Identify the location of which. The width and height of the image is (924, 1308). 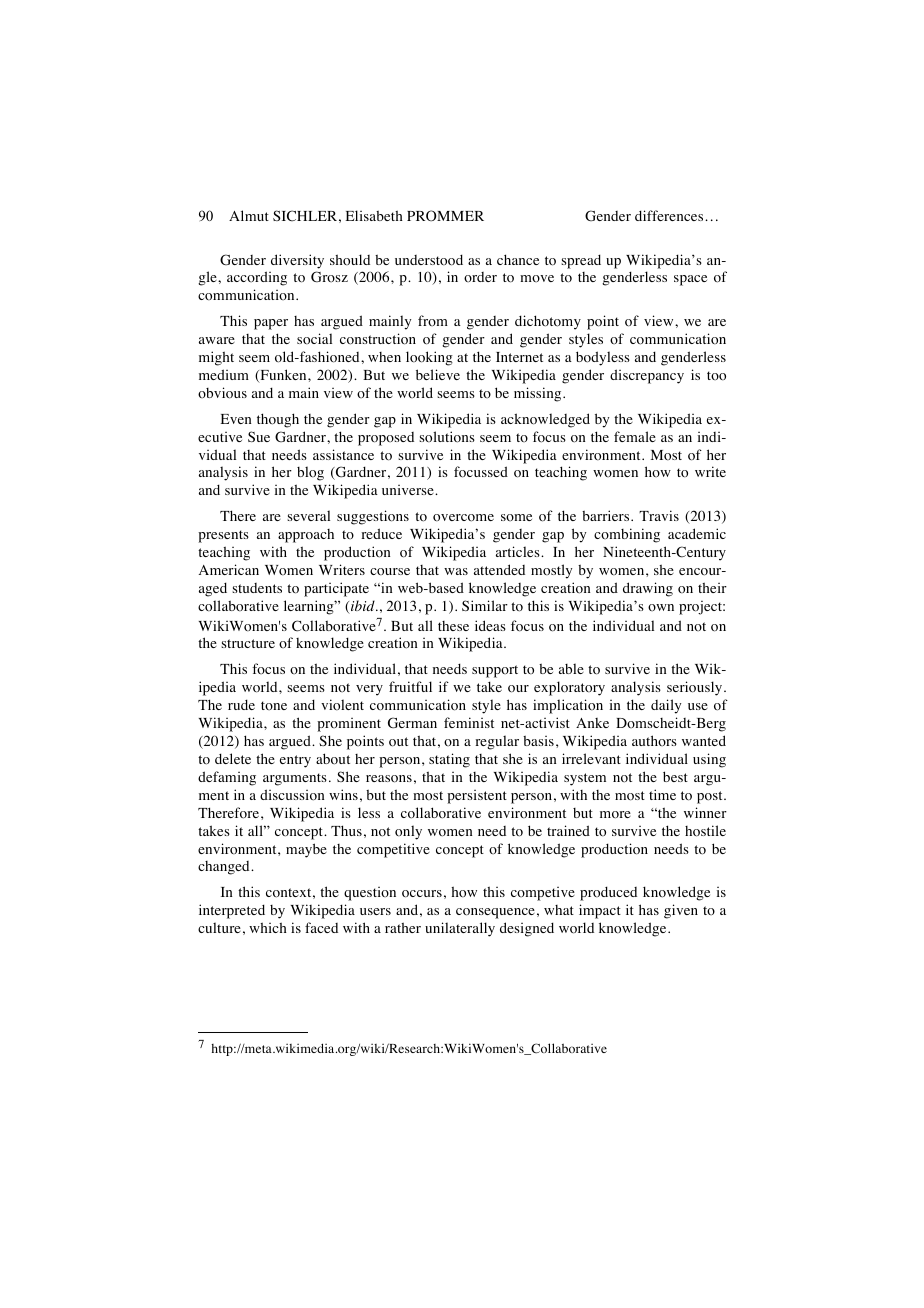
(268, 927).
